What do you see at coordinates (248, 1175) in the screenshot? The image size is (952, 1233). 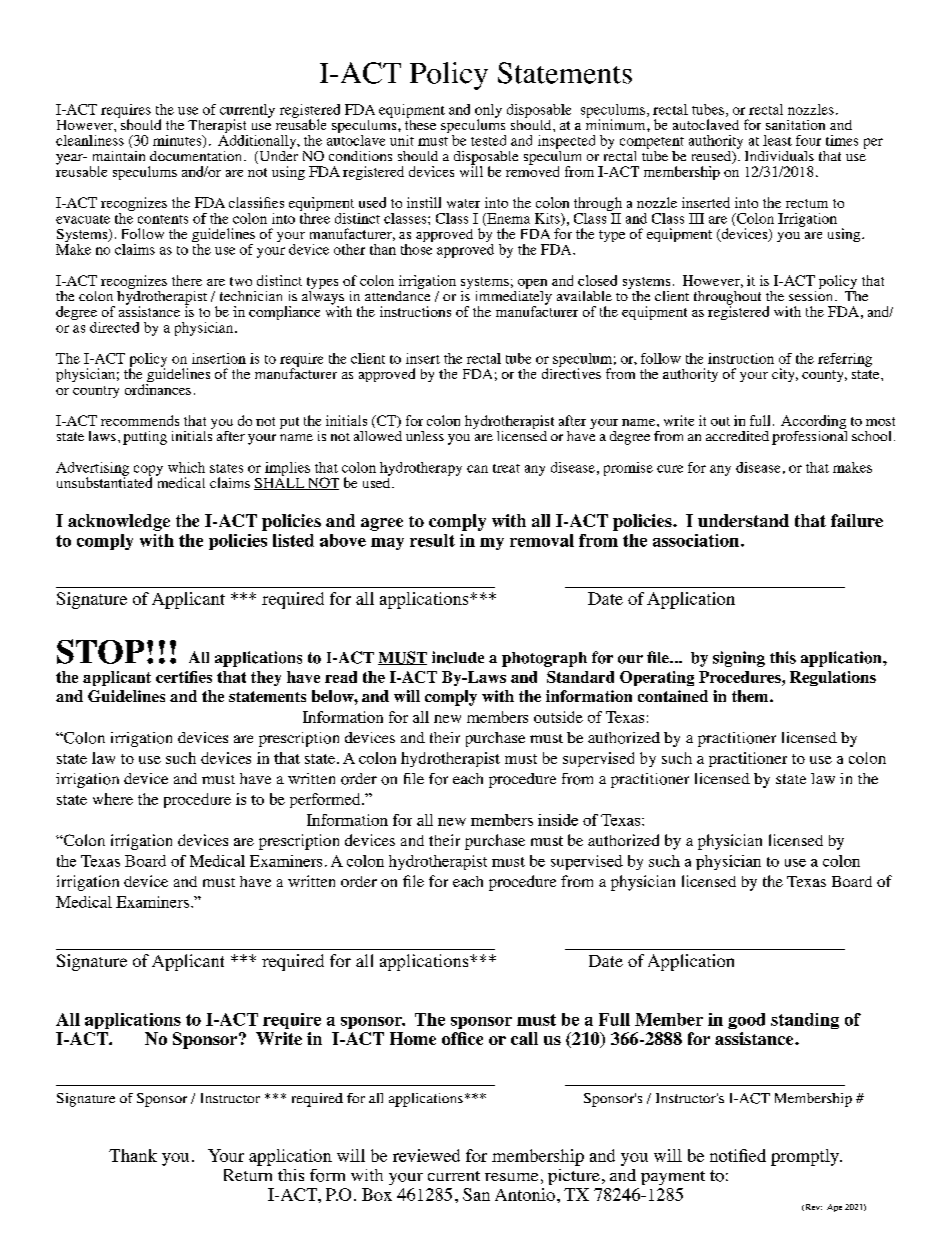 I see `Return` at bounding box center [248, 1175].
